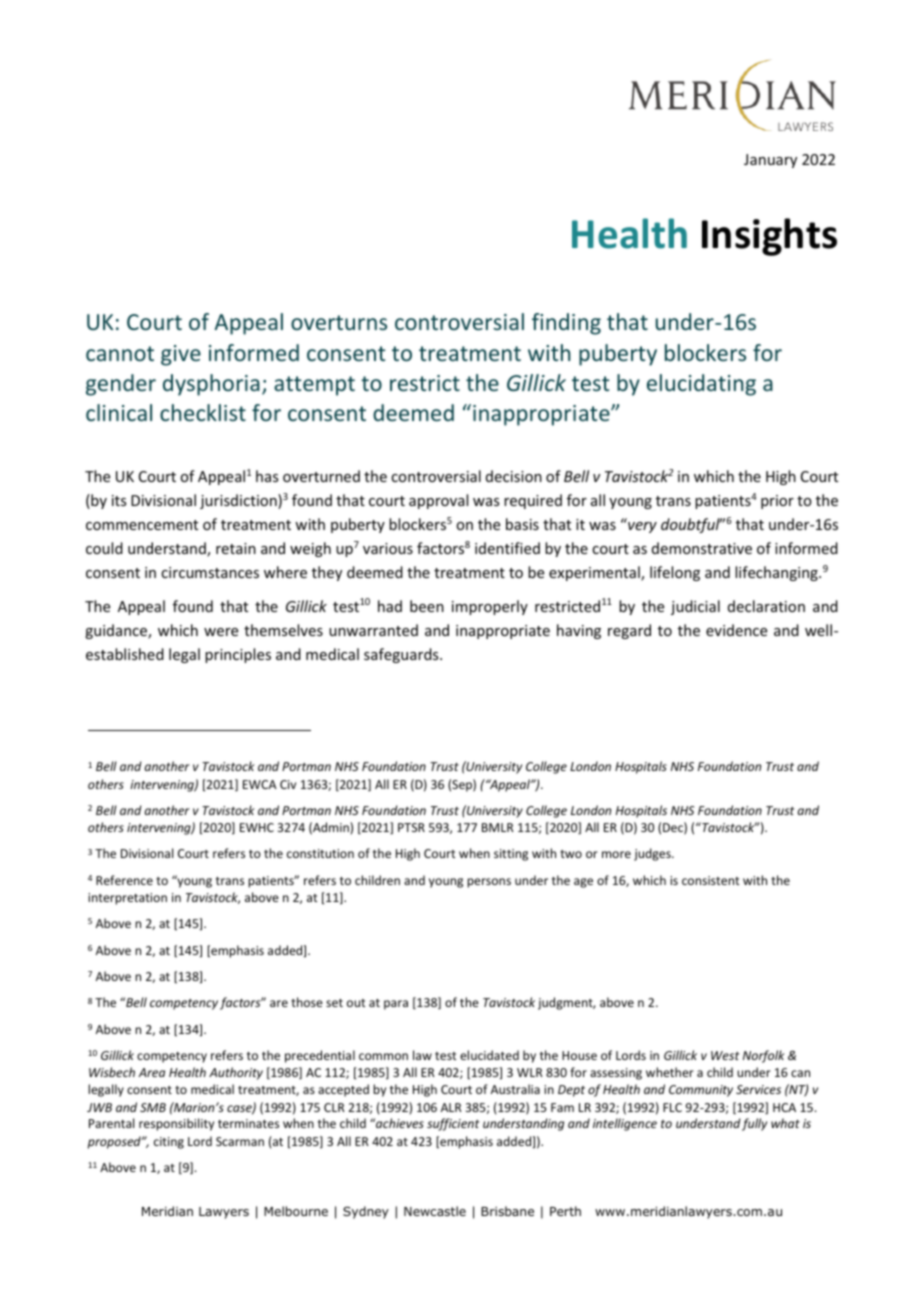  I want to click on January, so click(770, 161).
